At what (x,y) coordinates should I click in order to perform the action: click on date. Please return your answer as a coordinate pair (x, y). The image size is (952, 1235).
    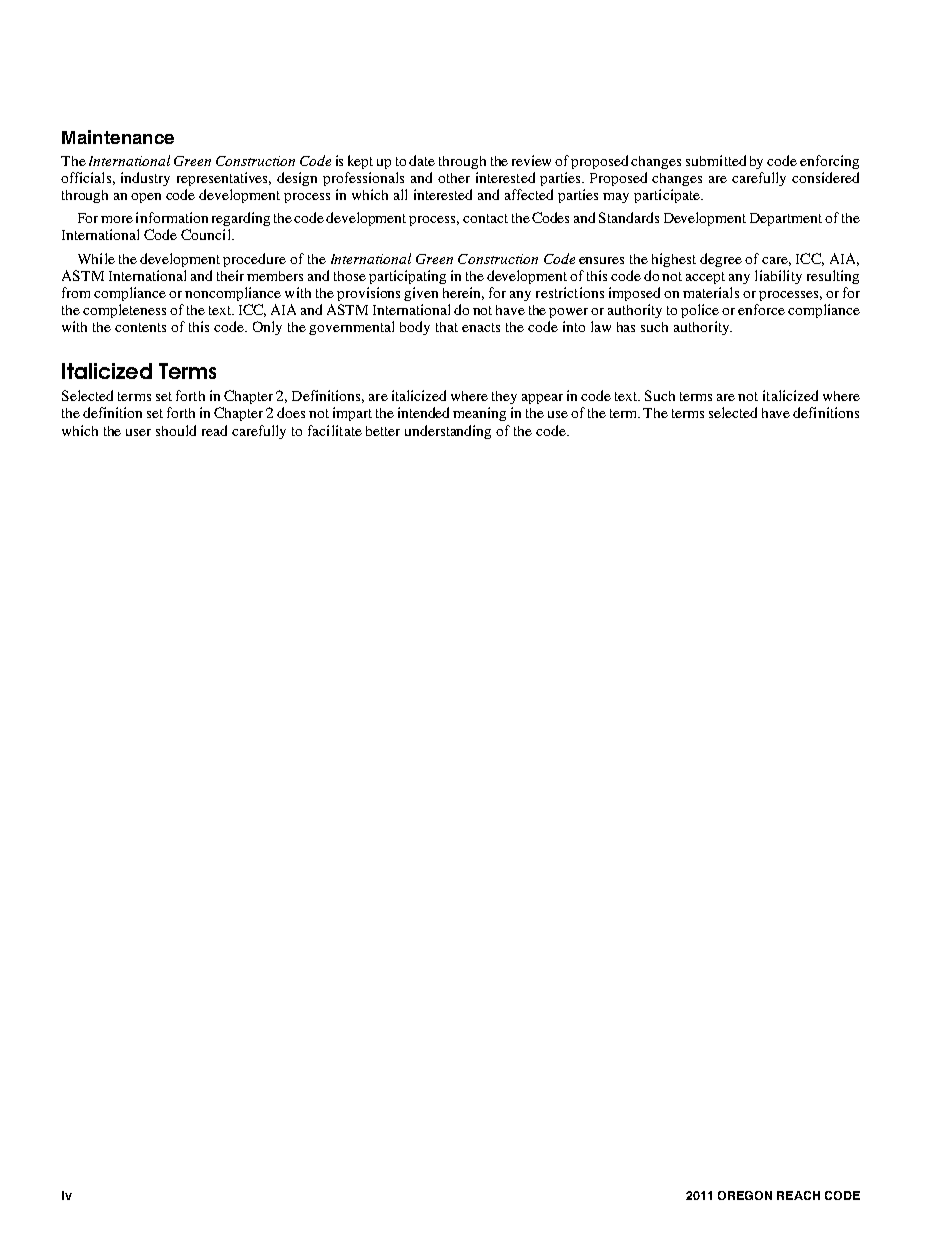
    Looking at the image, I should click on (422, 160).
